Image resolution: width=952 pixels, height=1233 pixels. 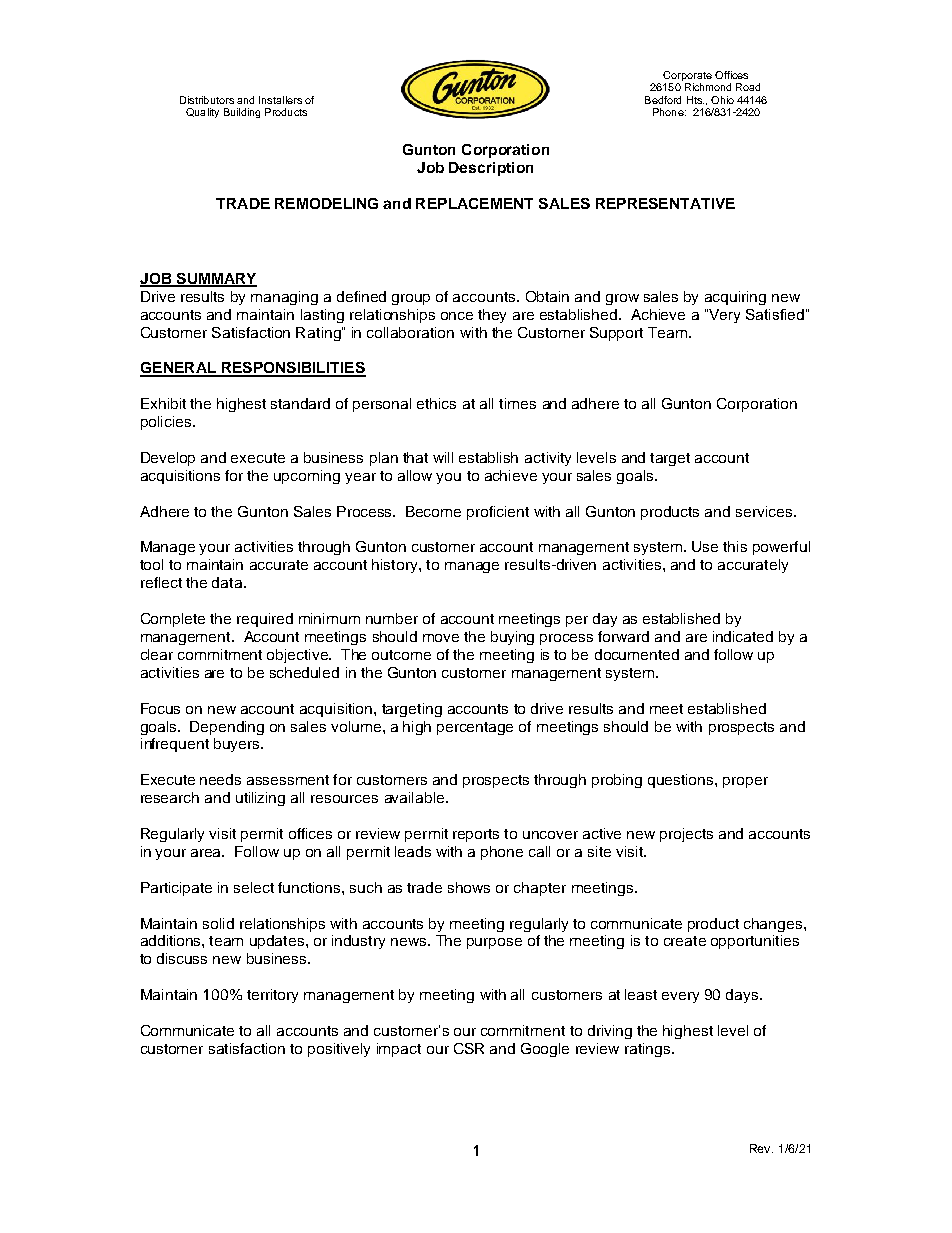 I want to click on percentage, so click(x=475, y=728).
